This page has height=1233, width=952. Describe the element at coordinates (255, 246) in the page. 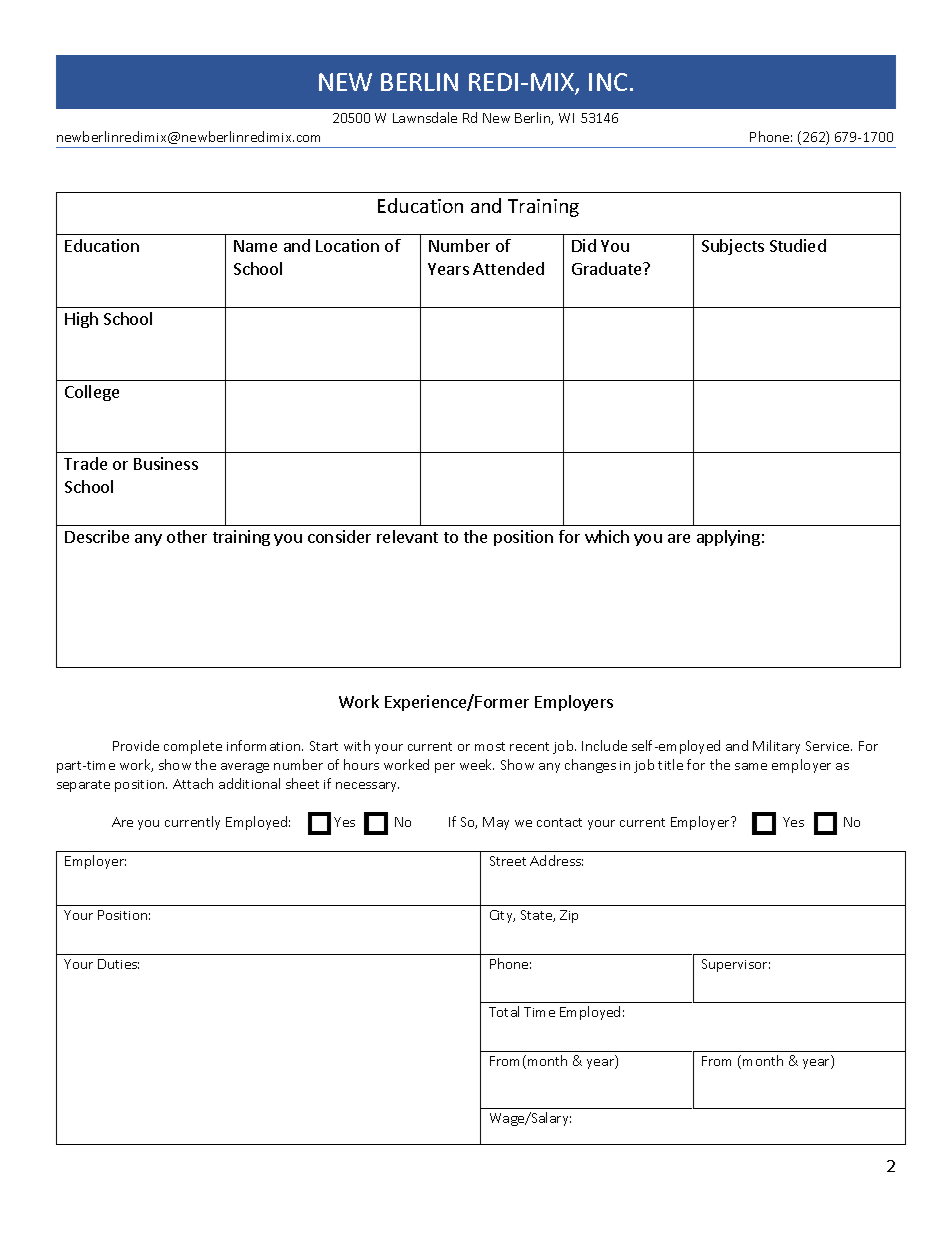

I see `Name` at that location.
